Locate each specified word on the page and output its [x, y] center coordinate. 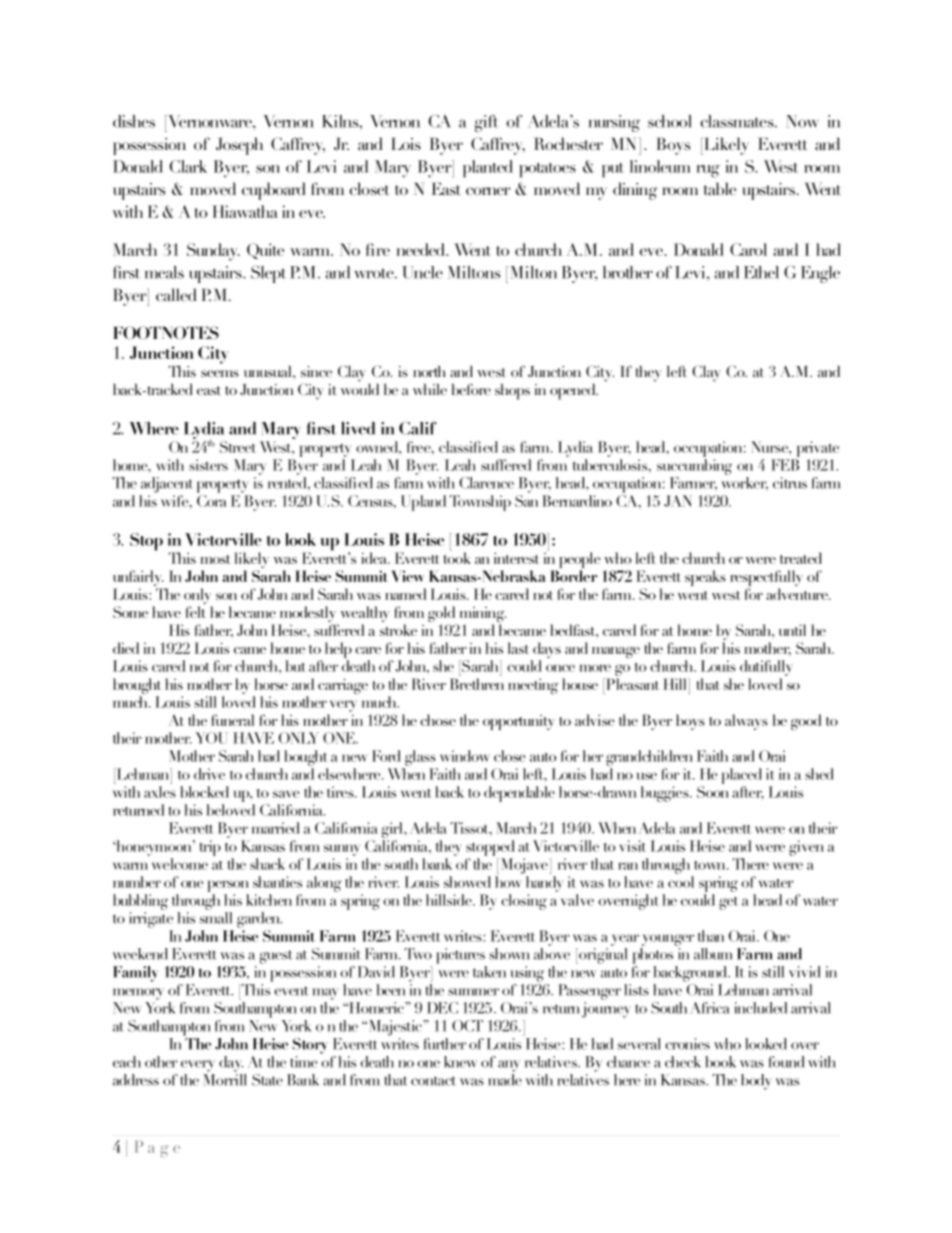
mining [481, 616]
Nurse [770, 447]
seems [220, 373]
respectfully [766, 579]
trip [210, 848]
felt [196, 612]
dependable [519, 794]
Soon [713, 792]
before [471, 389]
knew [460, 1062]
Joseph [239, 146]
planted [488, 169]
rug [708, 171]
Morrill [225, 1080]
